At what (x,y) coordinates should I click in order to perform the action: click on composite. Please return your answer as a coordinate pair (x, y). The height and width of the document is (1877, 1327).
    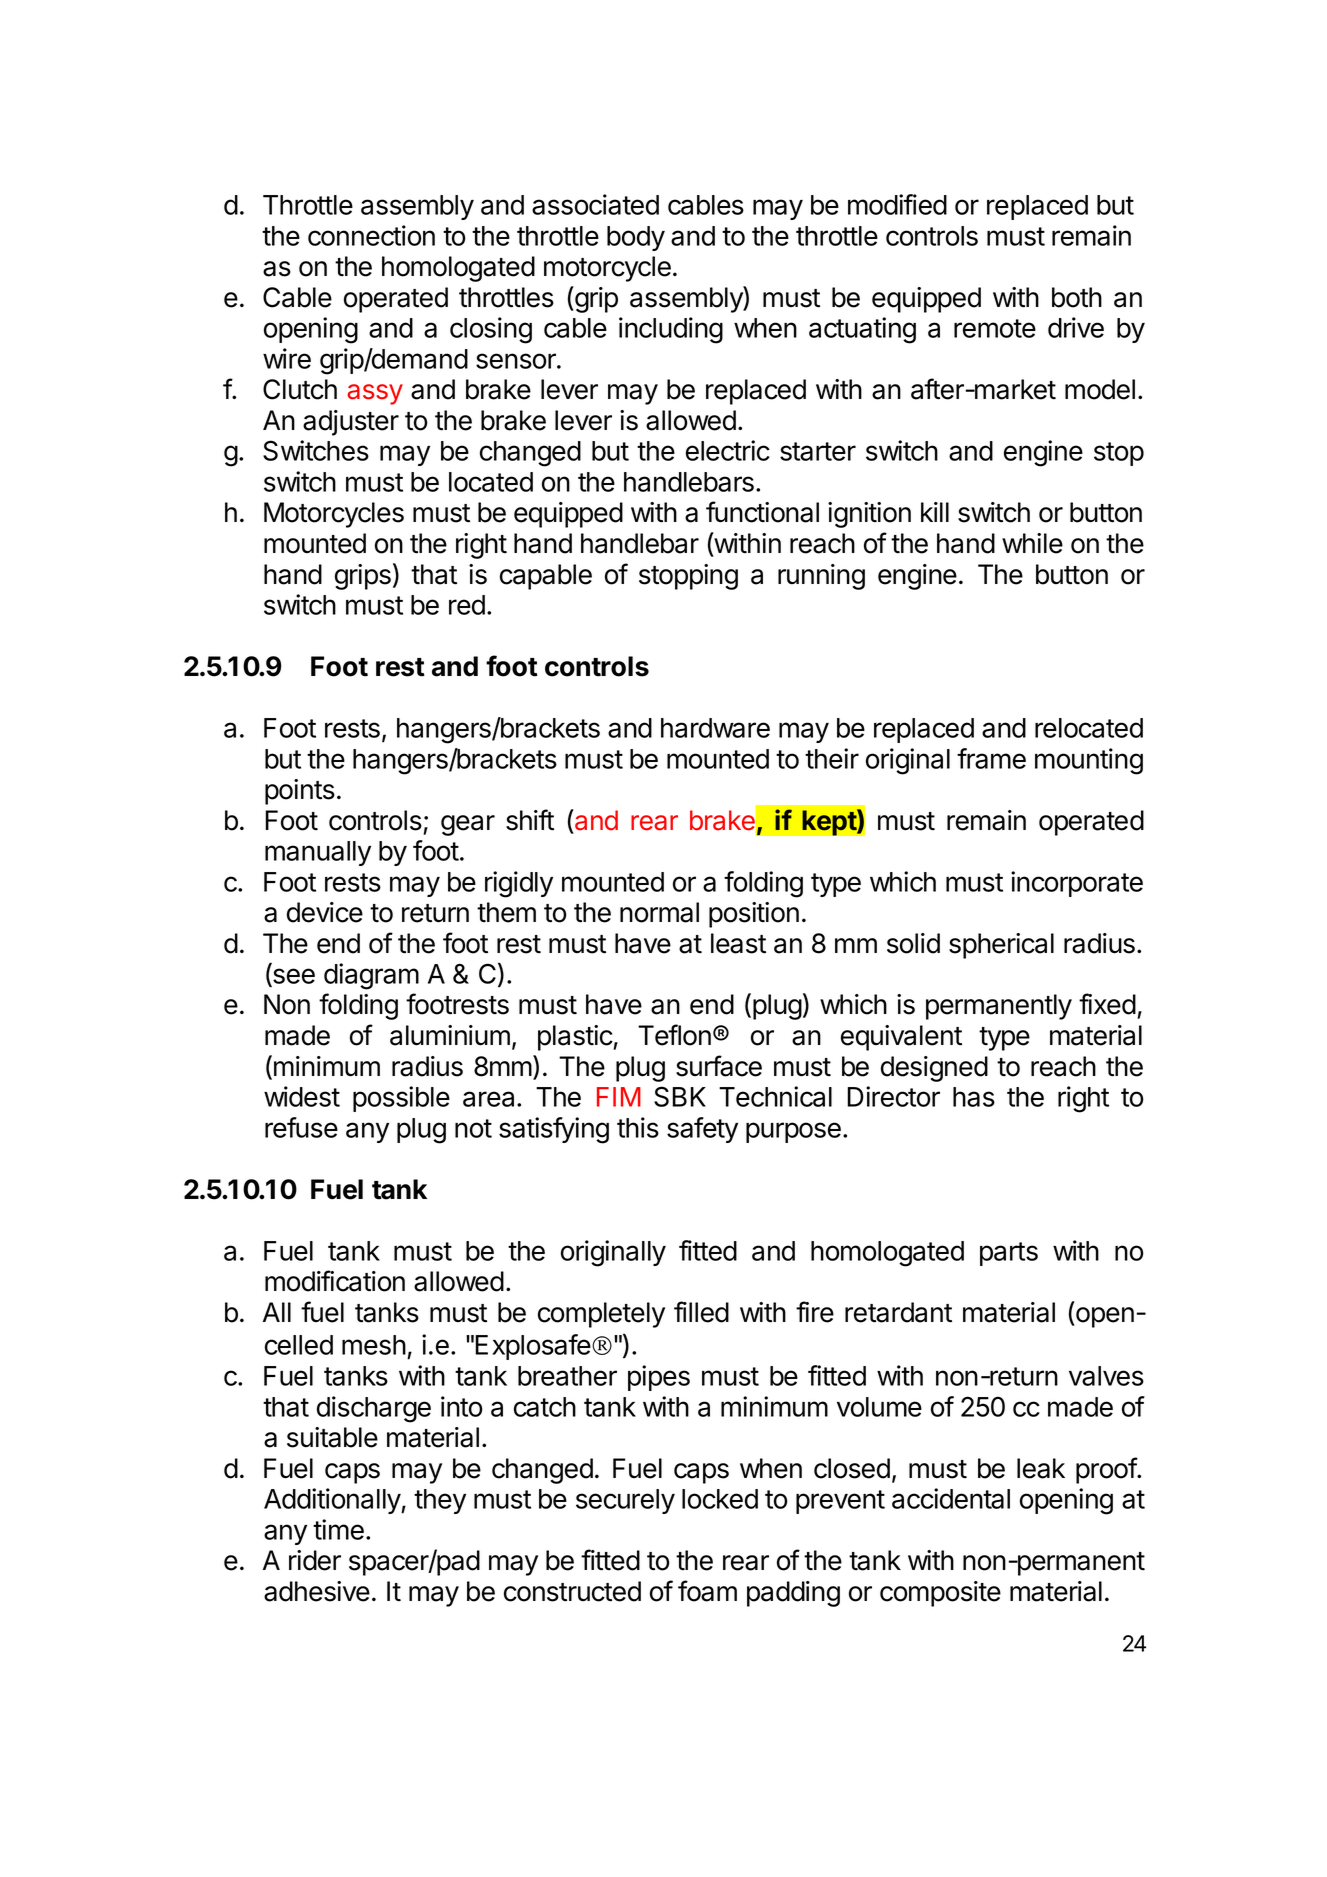
    Looking at the image, I should click on (940, 1594).
